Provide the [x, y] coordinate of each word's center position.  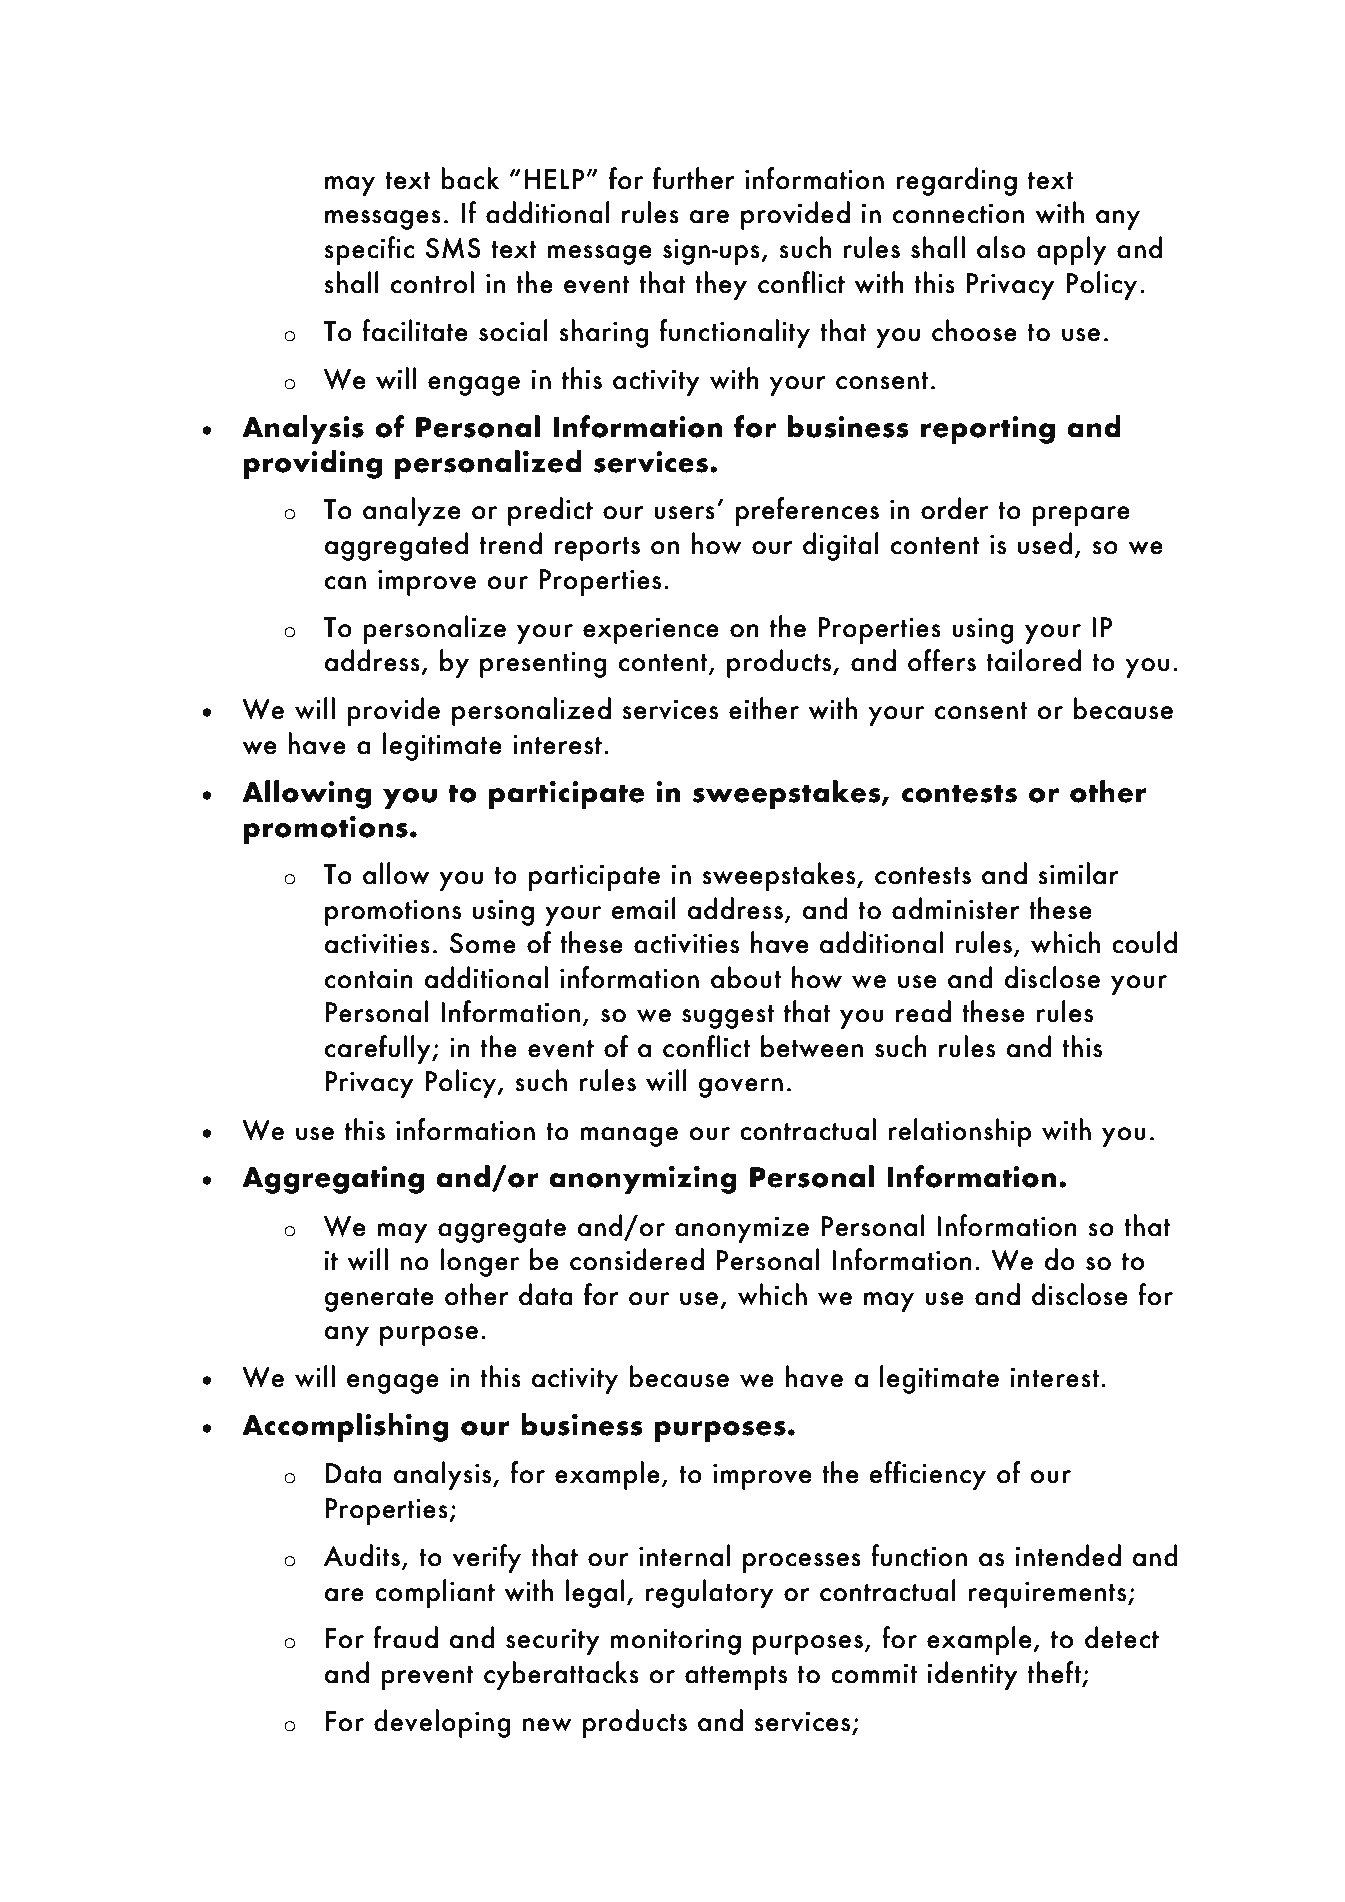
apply [1072, 250]
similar [1078, 873]
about [746, 977]
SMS [453, 248]
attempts [736, 1678]
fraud [406, 1637]
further [694, 178]
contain [368, 978]
